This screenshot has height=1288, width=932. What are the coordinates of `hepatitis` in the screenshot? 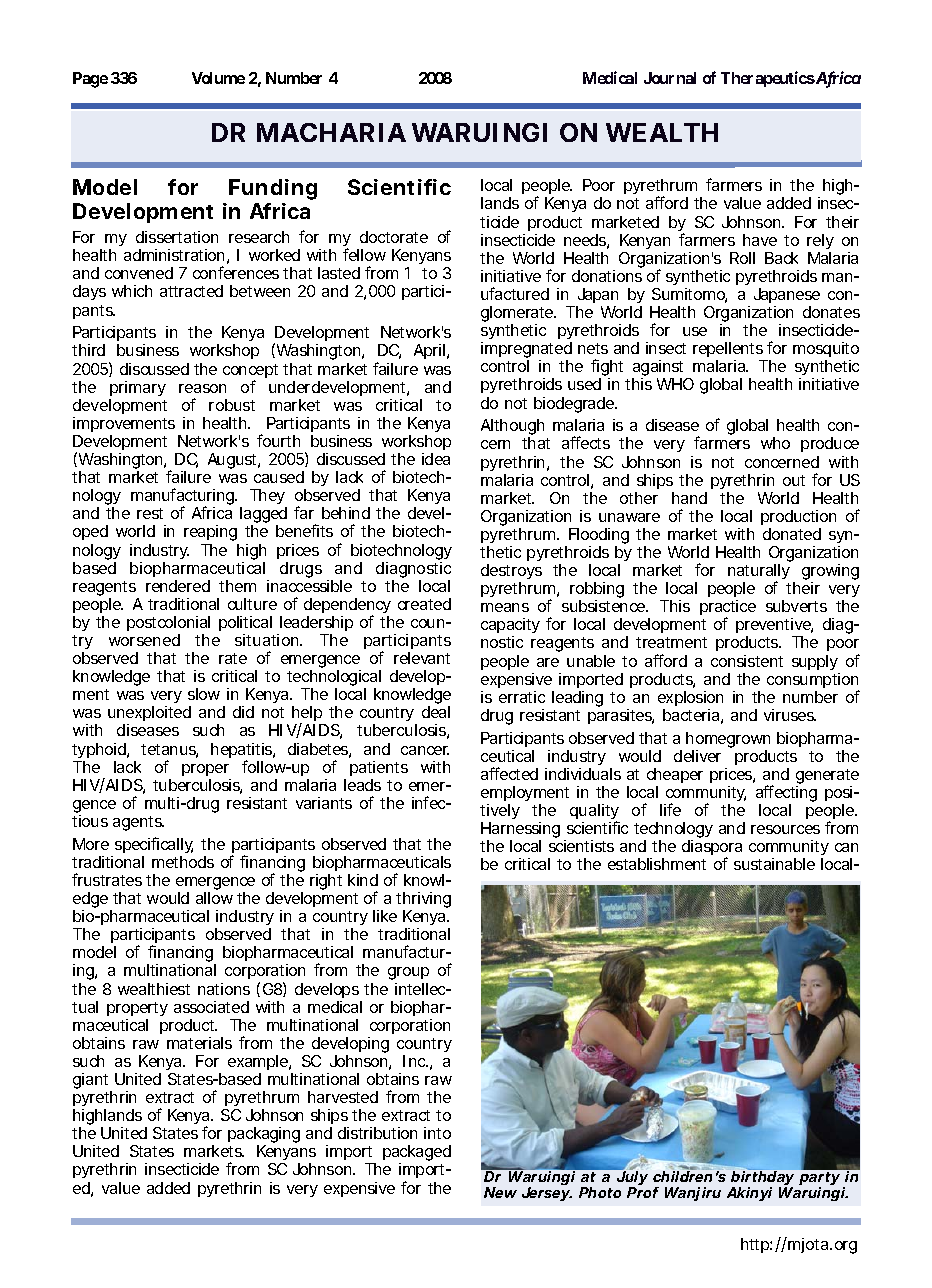 It's located at (242, 752).
